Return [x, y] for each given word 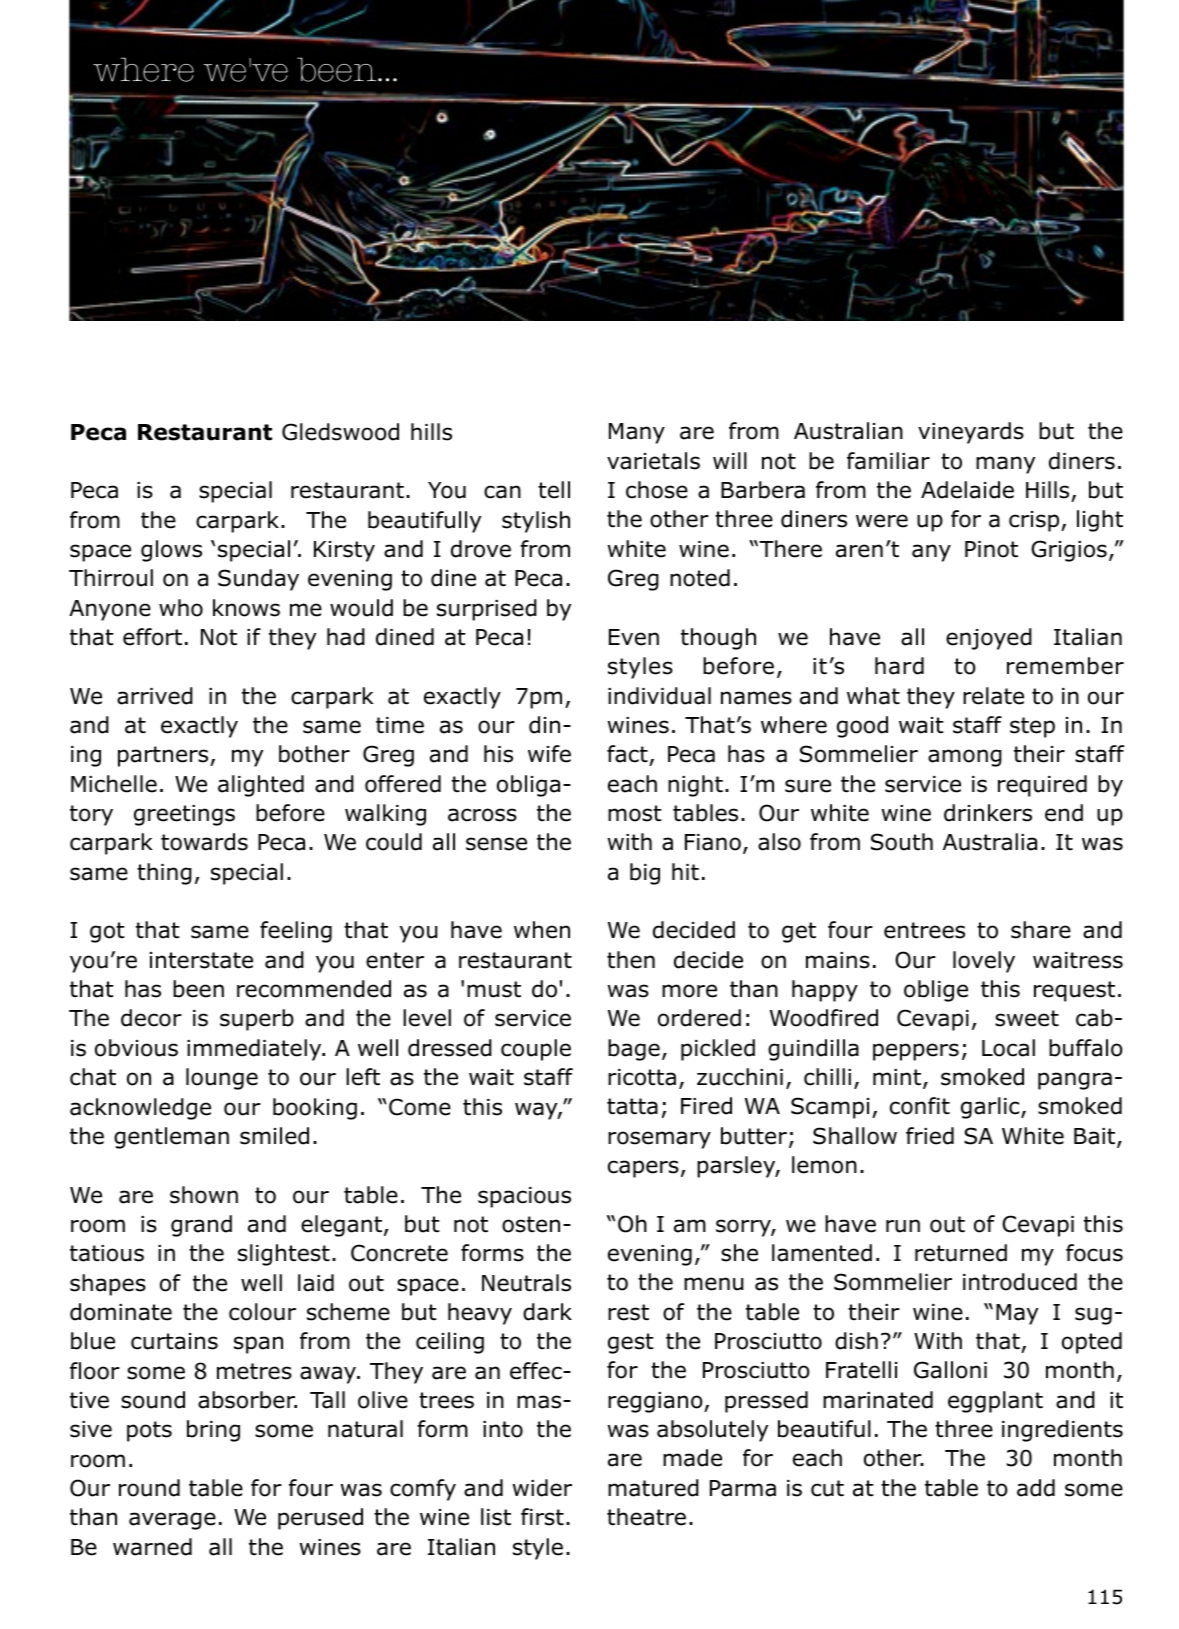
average [172, 1521]
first [542, 1517]
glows [171, 551]
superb [257, 1020]
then [631, 960]
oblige [936, 991]
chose [657, 490]
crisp [1035, 521]
